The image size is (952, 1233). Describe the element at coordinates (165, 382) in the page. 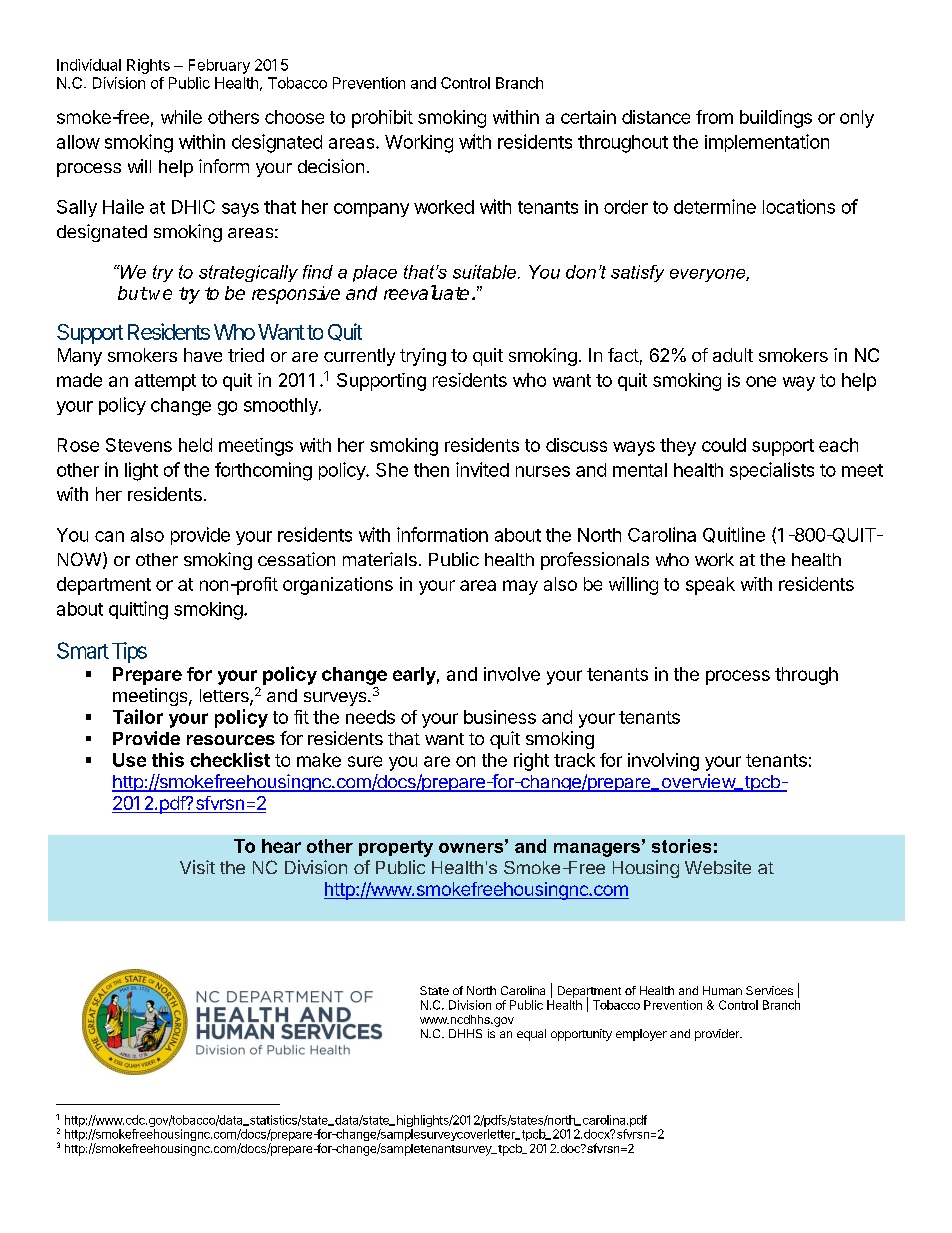

I see `attempt` at that location.
